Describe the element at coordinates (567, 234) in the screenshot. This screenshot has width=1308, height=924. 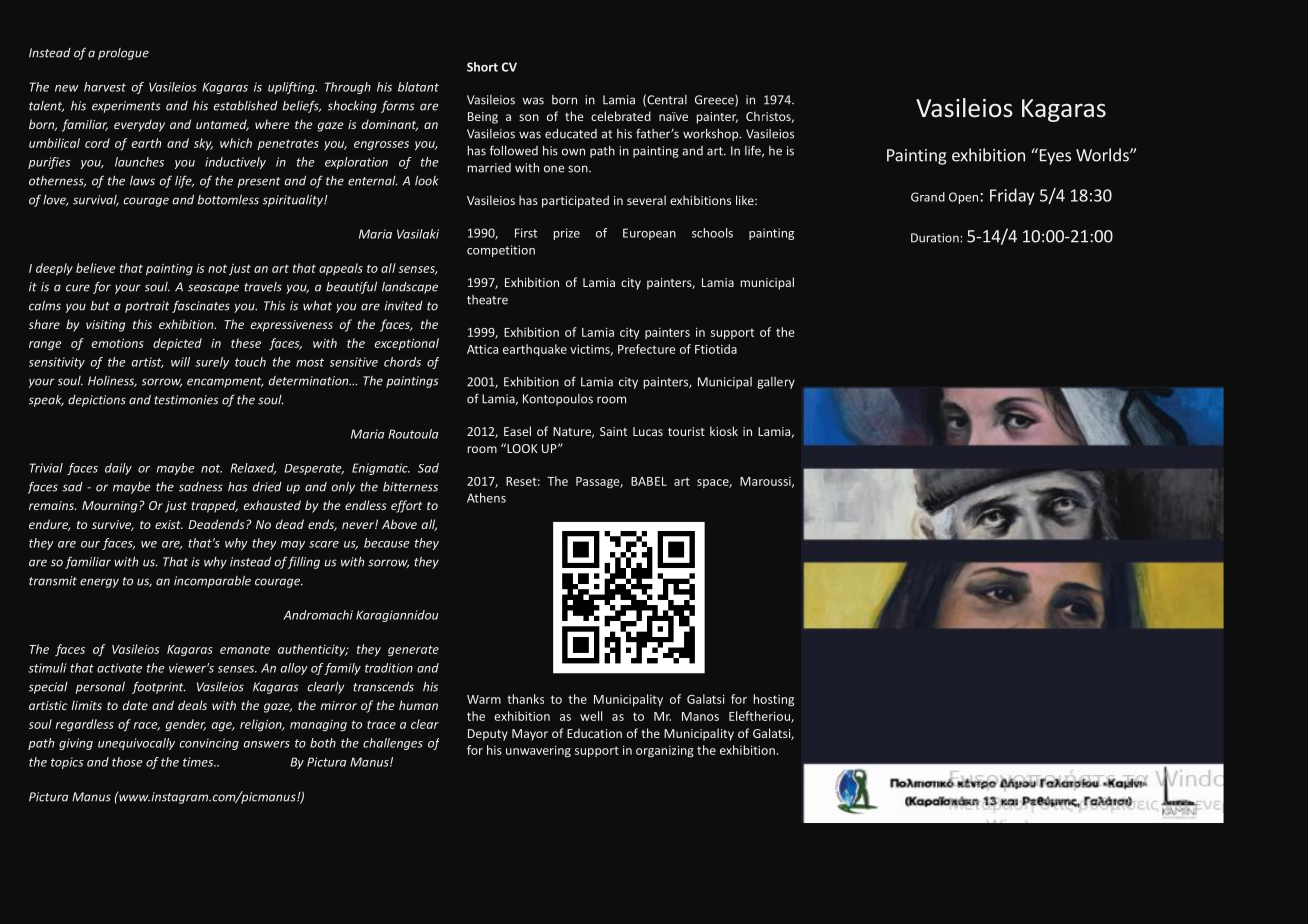
I see `prize` at that location.
